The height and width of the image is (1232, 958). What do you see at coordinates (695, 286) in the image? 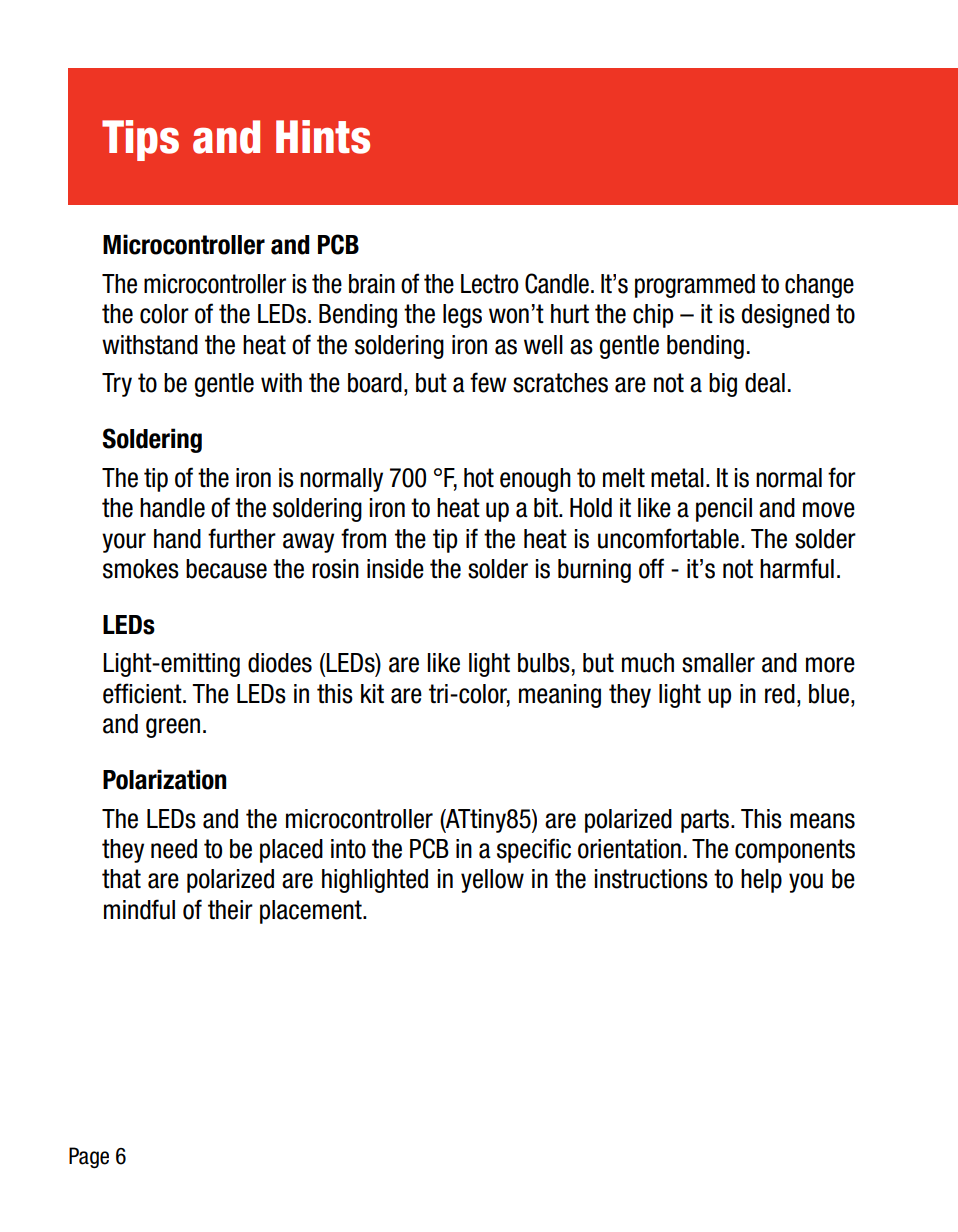
I see `programmed` at bounding box center [695, 286].
